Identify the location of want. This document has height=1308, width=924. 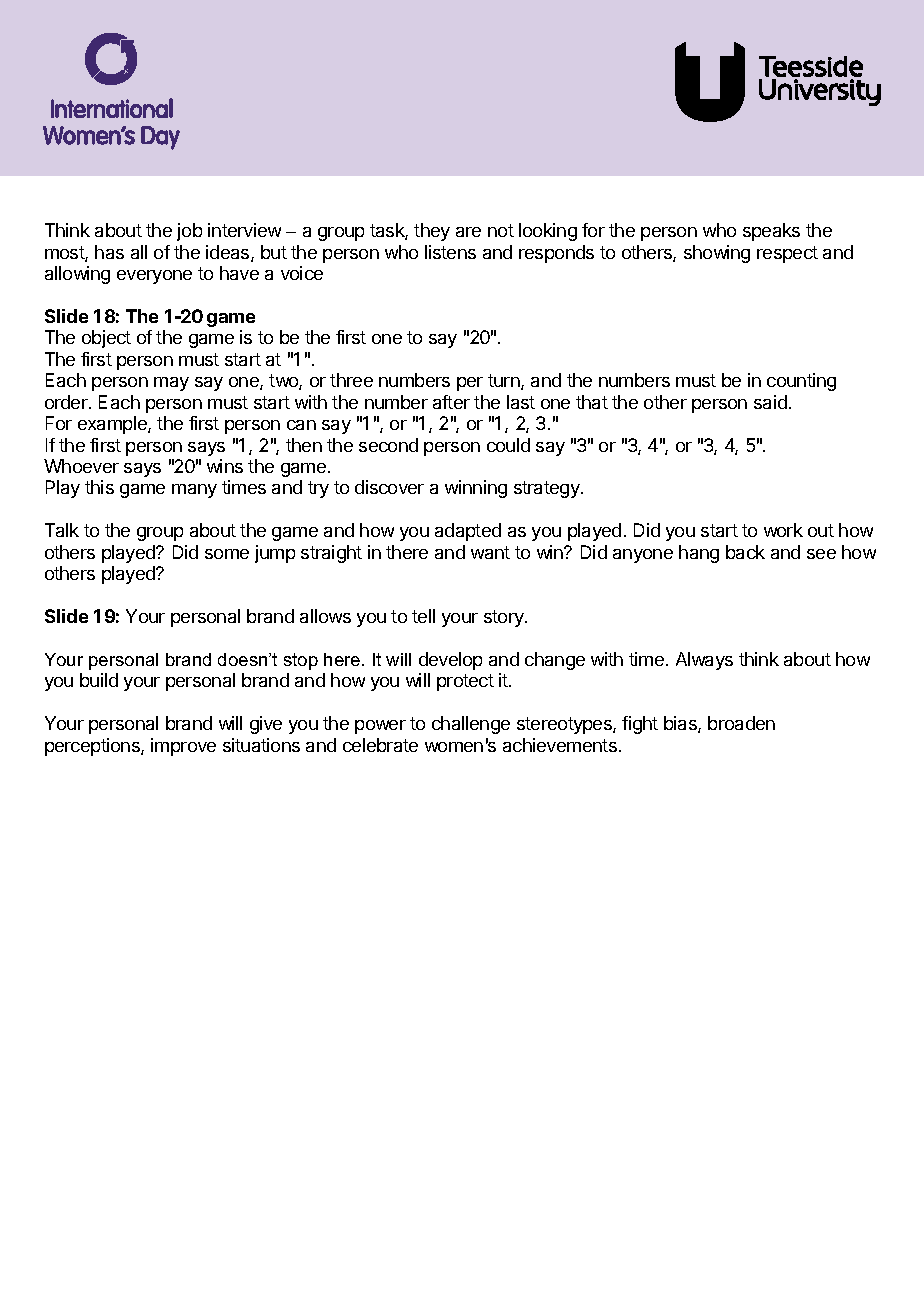
(490, 552).
